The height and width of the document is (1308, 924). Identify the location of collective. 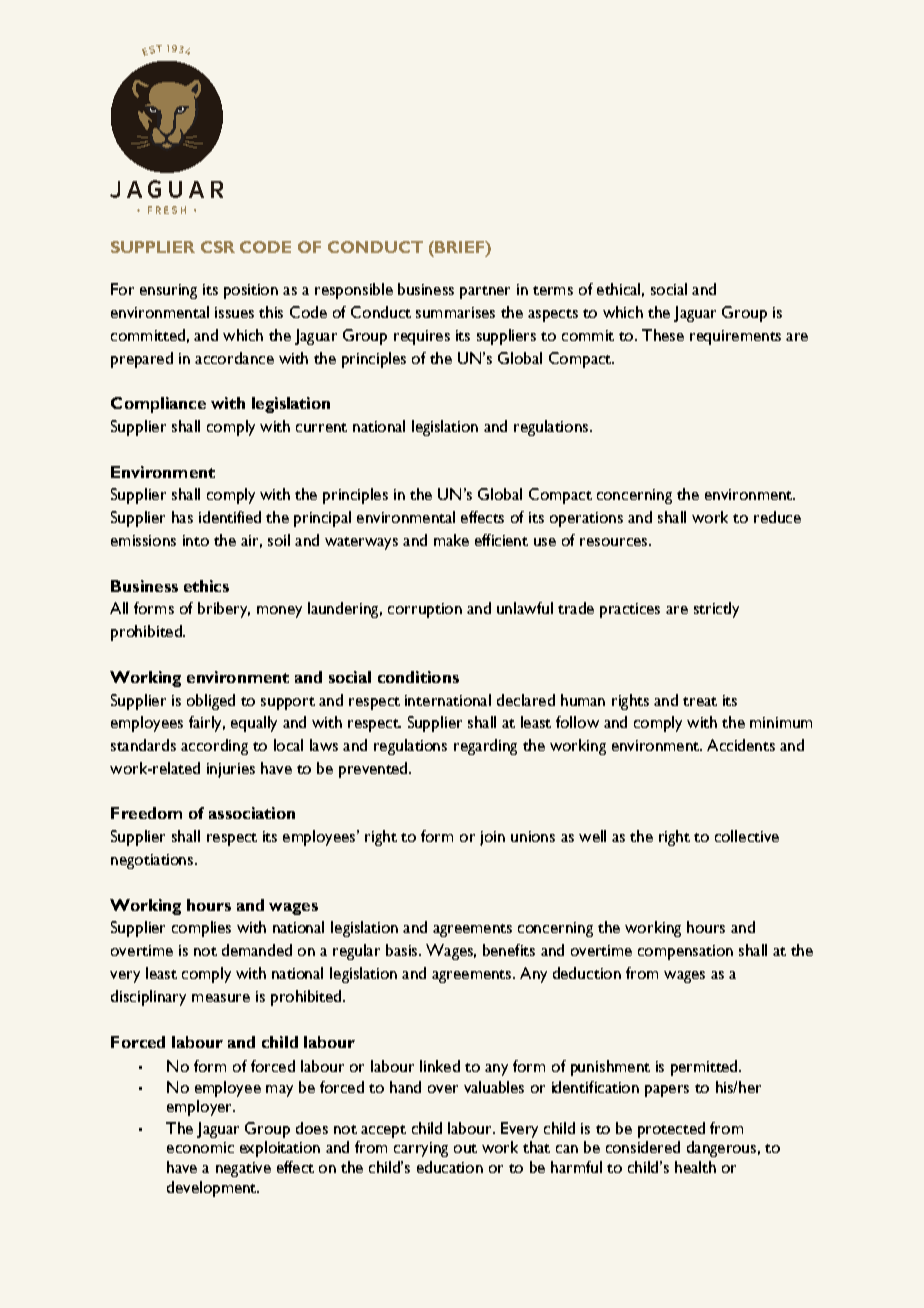
(747, 836).
